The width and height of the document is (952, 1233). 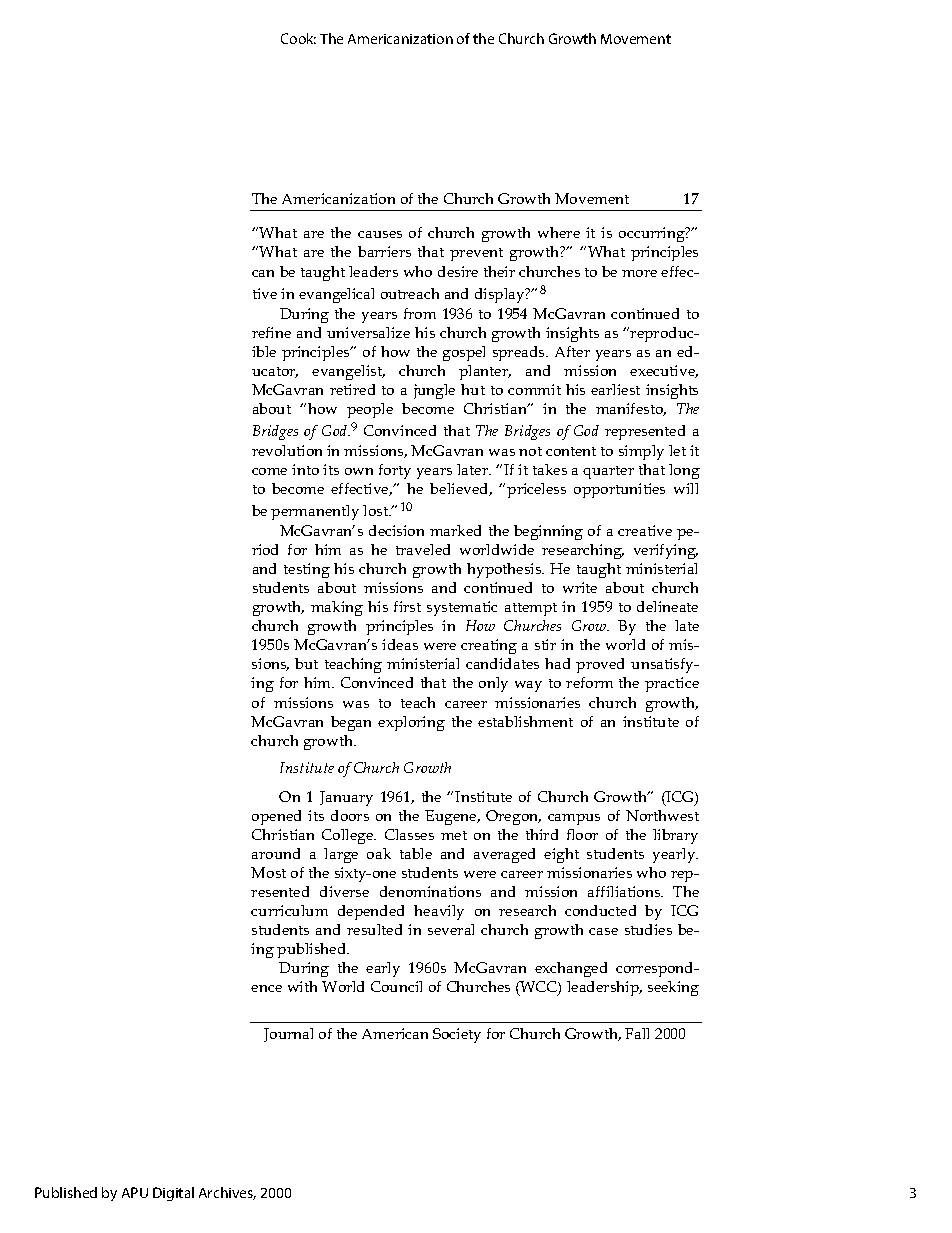 I want to click on Archives, so click(x=227, y=1193).
